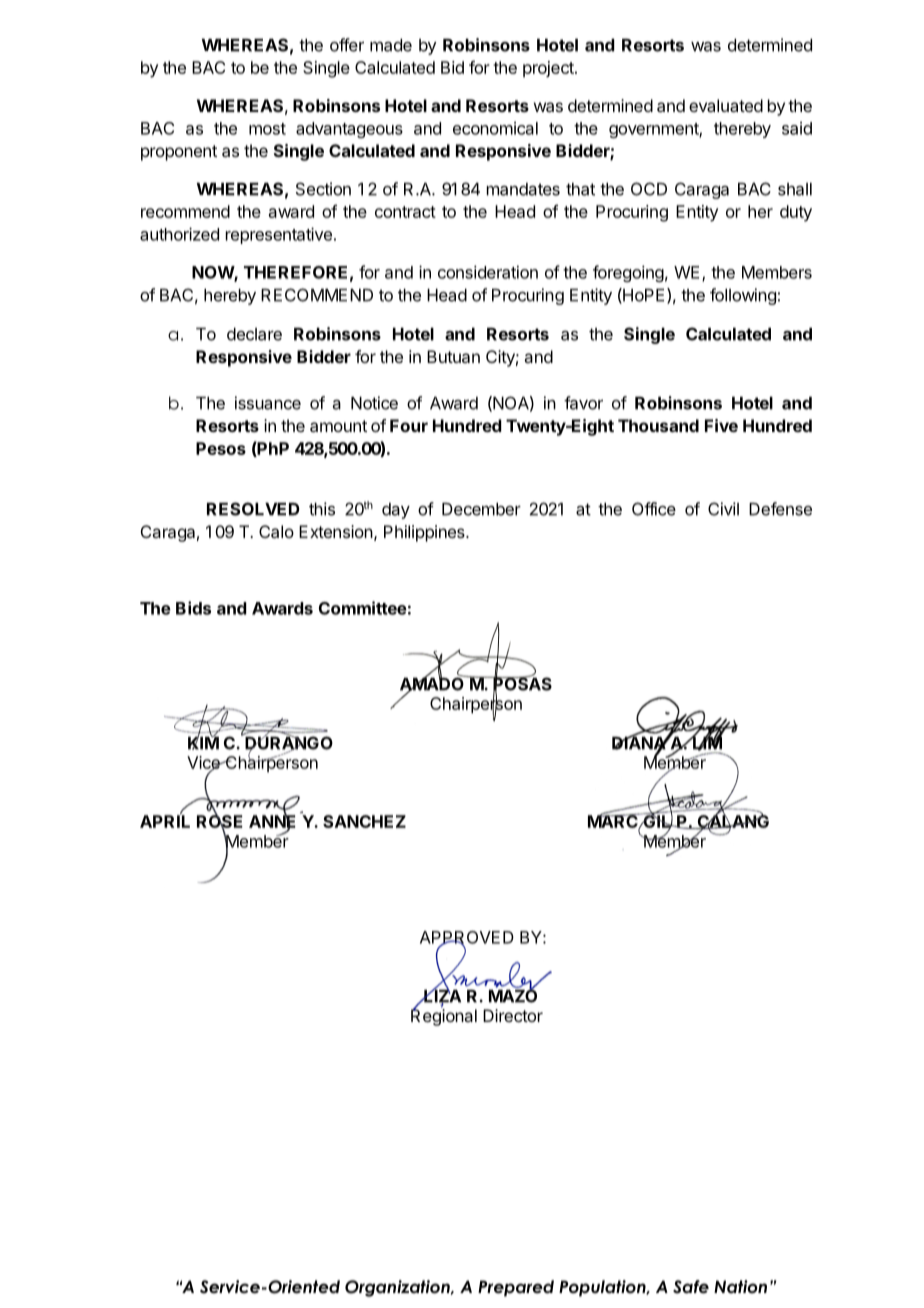 This document has height=1308, width=924. Describe the element at coordinates (495, 128) in the document. I see `economical` at that location.
